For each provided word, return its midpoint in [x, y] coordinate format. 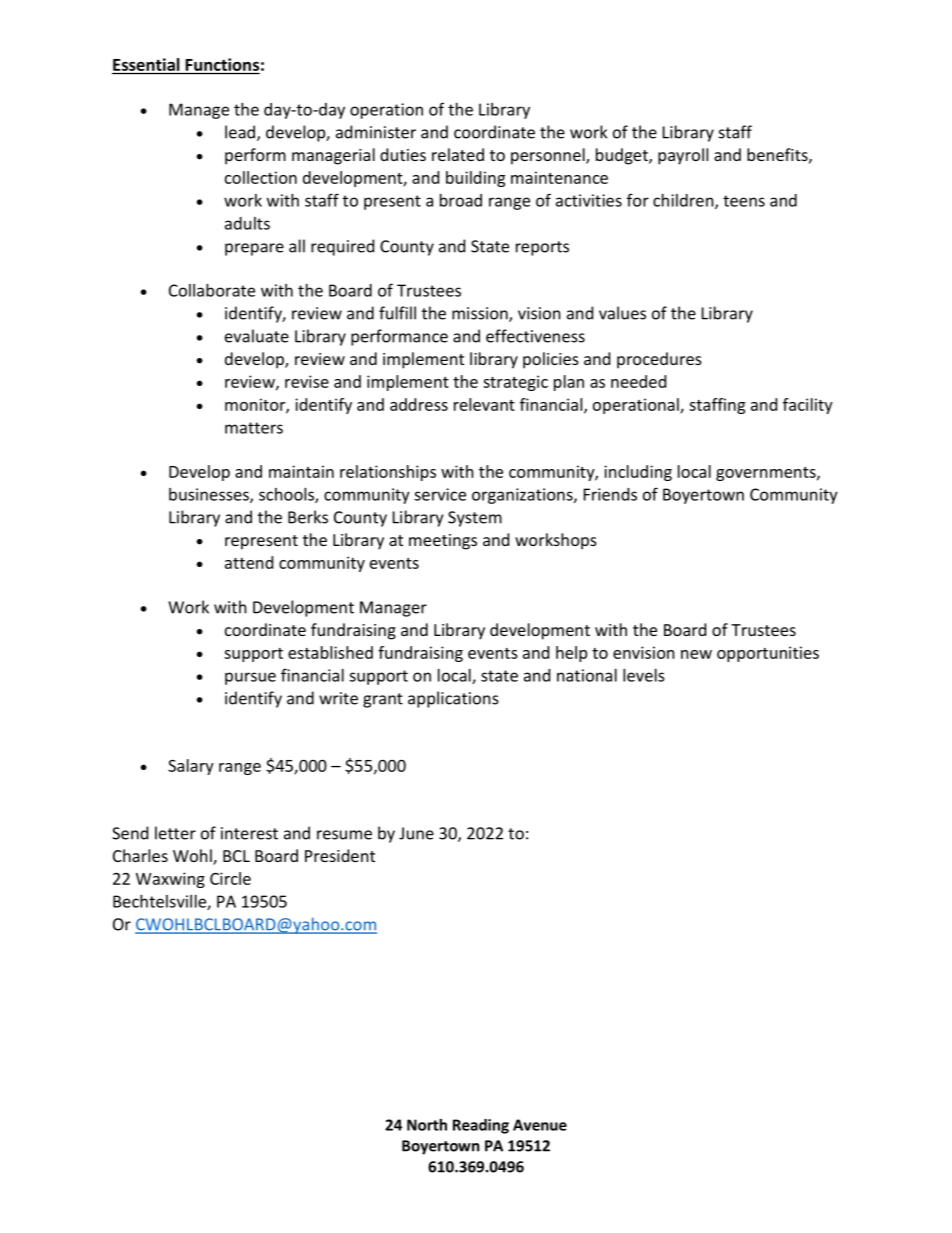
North [427, 1125]
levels [644, 675]
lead [240, 132]
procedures [659, 360]
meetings [443, 542]
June [416, 833]
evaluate [257, 336]
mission [481, 314]
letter [175, 833]
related [458, 154]
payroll [683, 156]
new [696, 654]
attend [249, 562]
